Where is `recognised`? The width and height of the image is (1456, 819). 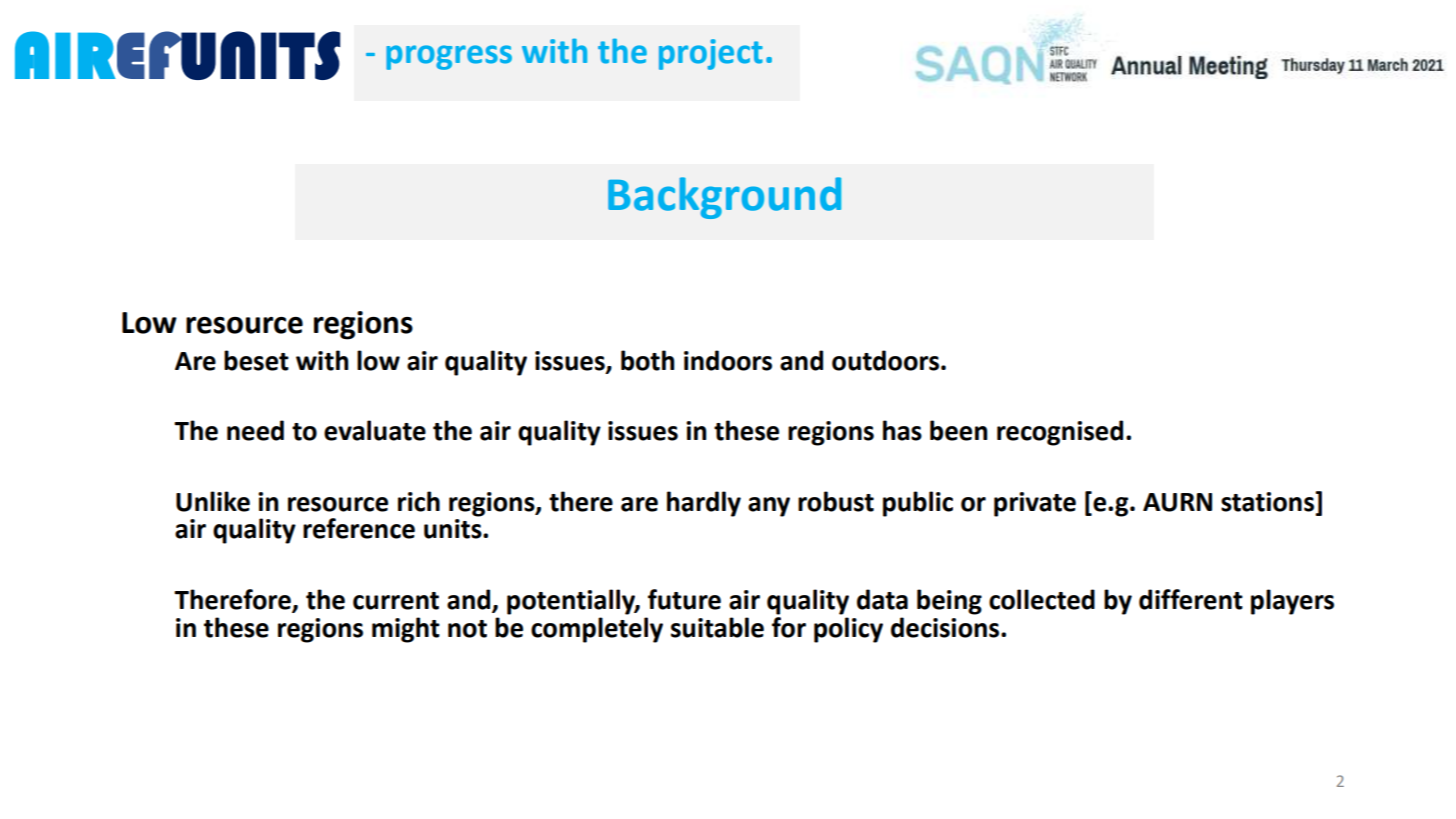
recognised is located at coordinates (1060, 433).
